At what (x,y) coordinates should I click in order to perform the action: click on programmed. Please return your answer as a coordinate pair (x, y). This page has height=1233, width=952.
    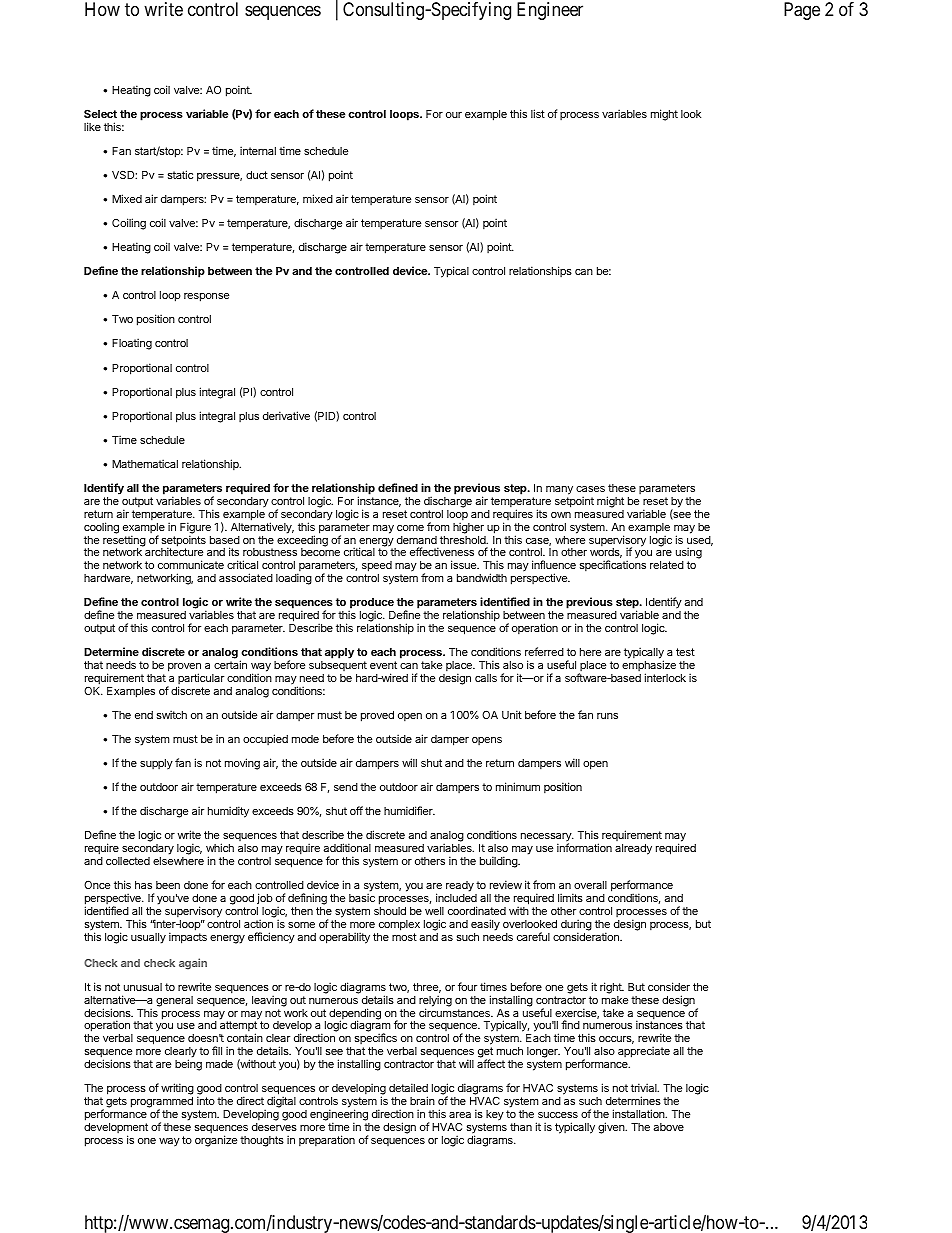
    Looking at the image, I should click on (162, 1104).
